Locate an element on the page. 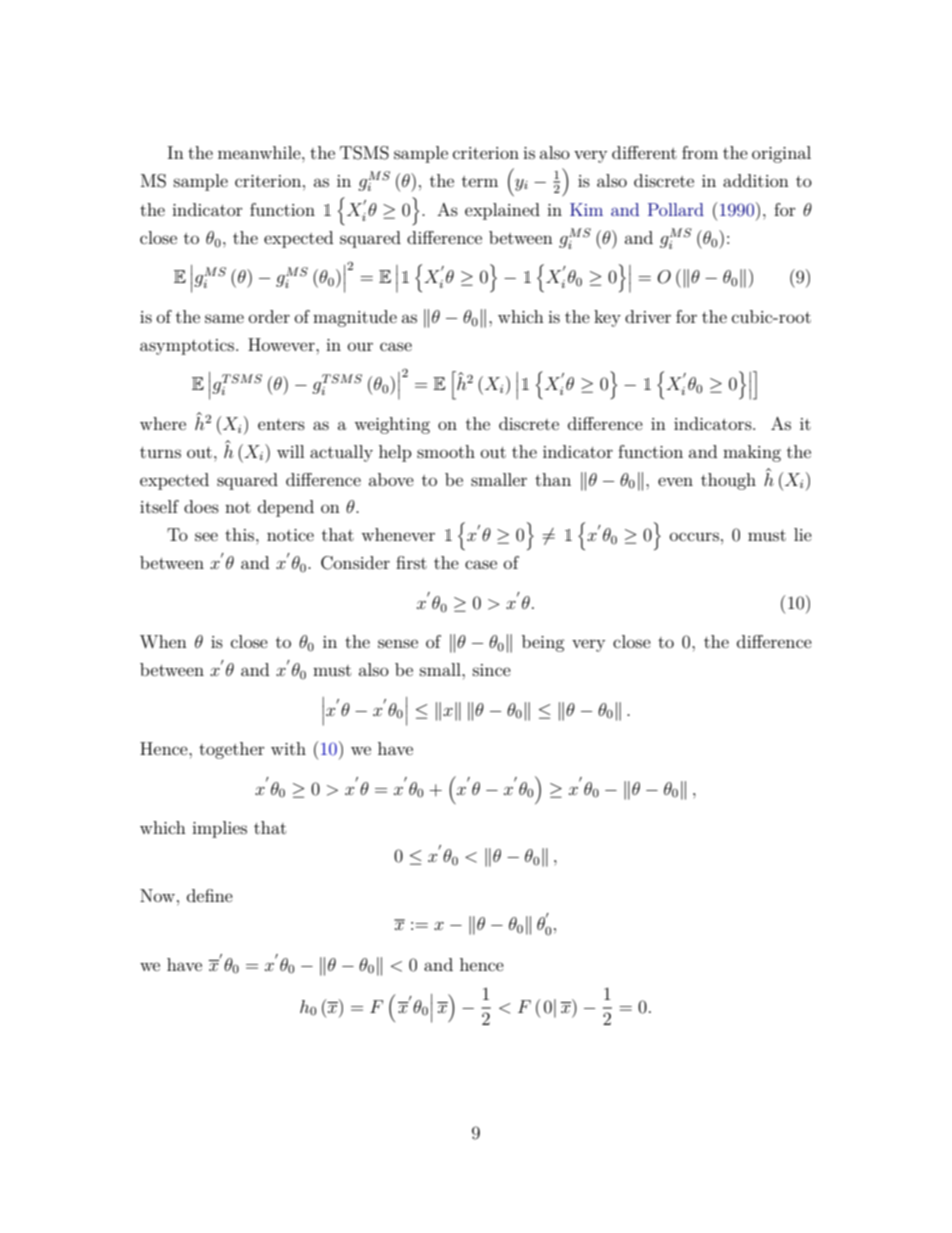 The height and width of the image is (1233, 952). define is located at coordinates (210, 895).
